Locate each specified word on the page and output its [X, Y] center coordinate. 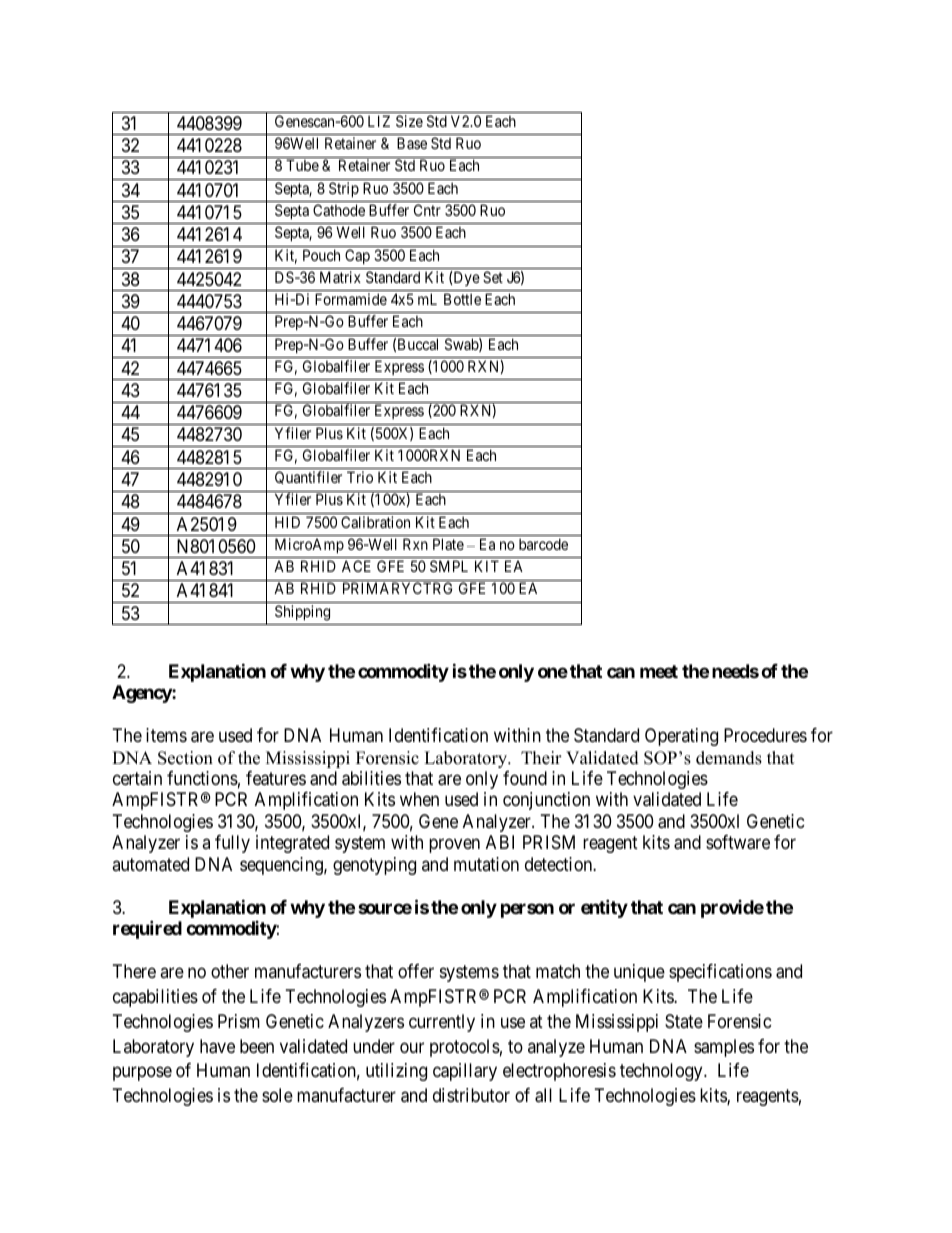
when [419, 799]
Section [185, 758]
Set [493, 277]
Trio [360, 477]
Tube [302, 165]
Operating [681, 737]
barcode [543, 544]
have [217, 1046]
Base [412, 143]
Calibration [375, 522]
